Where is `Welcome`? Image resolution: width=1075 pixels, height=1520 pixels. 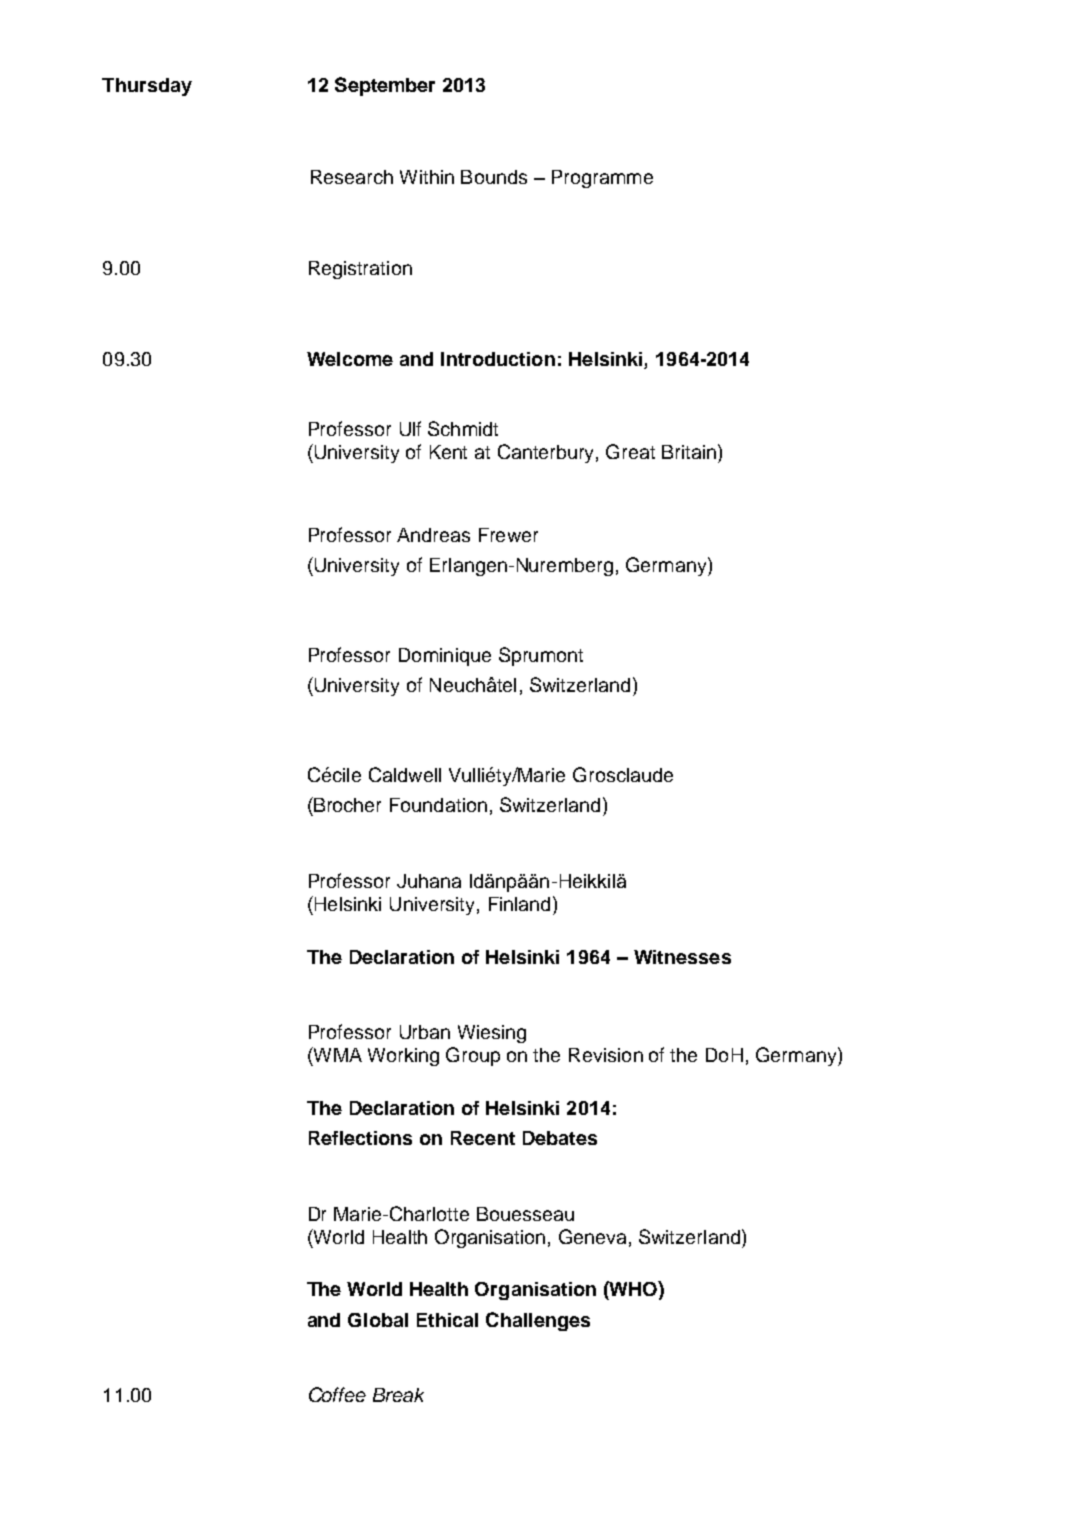
Welcome is located at coordinates (350, 359).
